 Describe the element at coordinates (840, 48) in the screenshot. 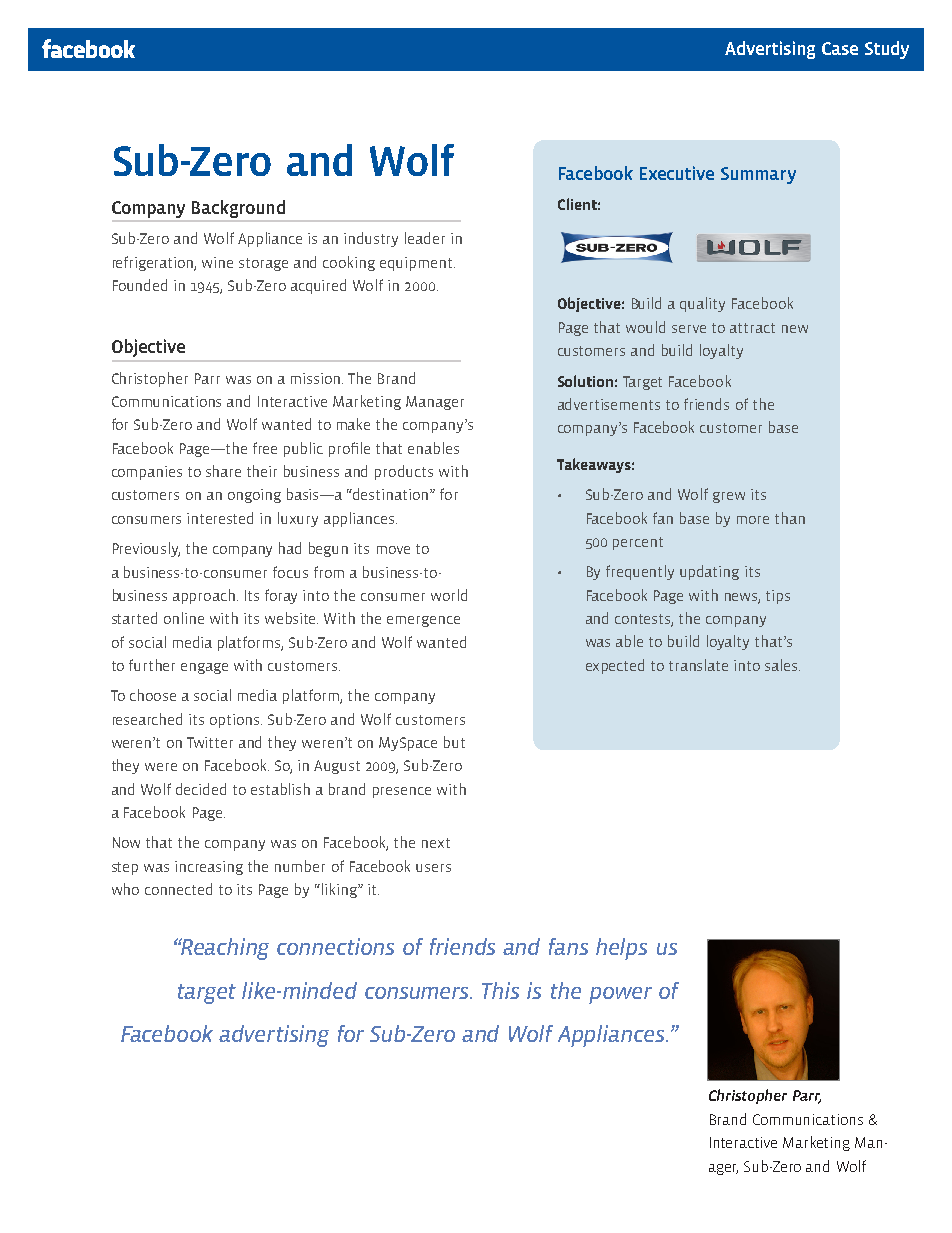

I see `Case` at that location.
